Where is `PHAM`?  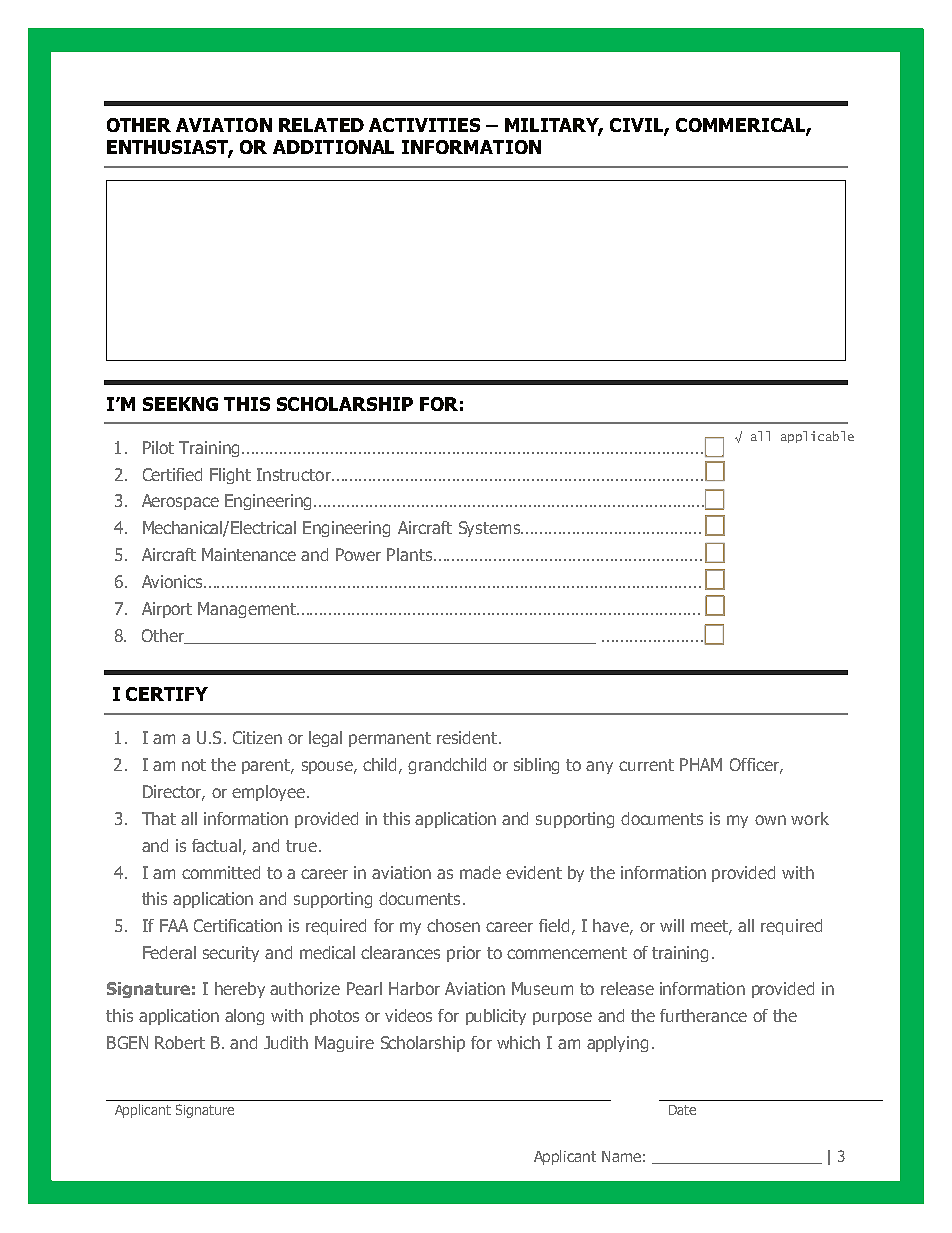
PHAM is located at coordinates (701, 764).
